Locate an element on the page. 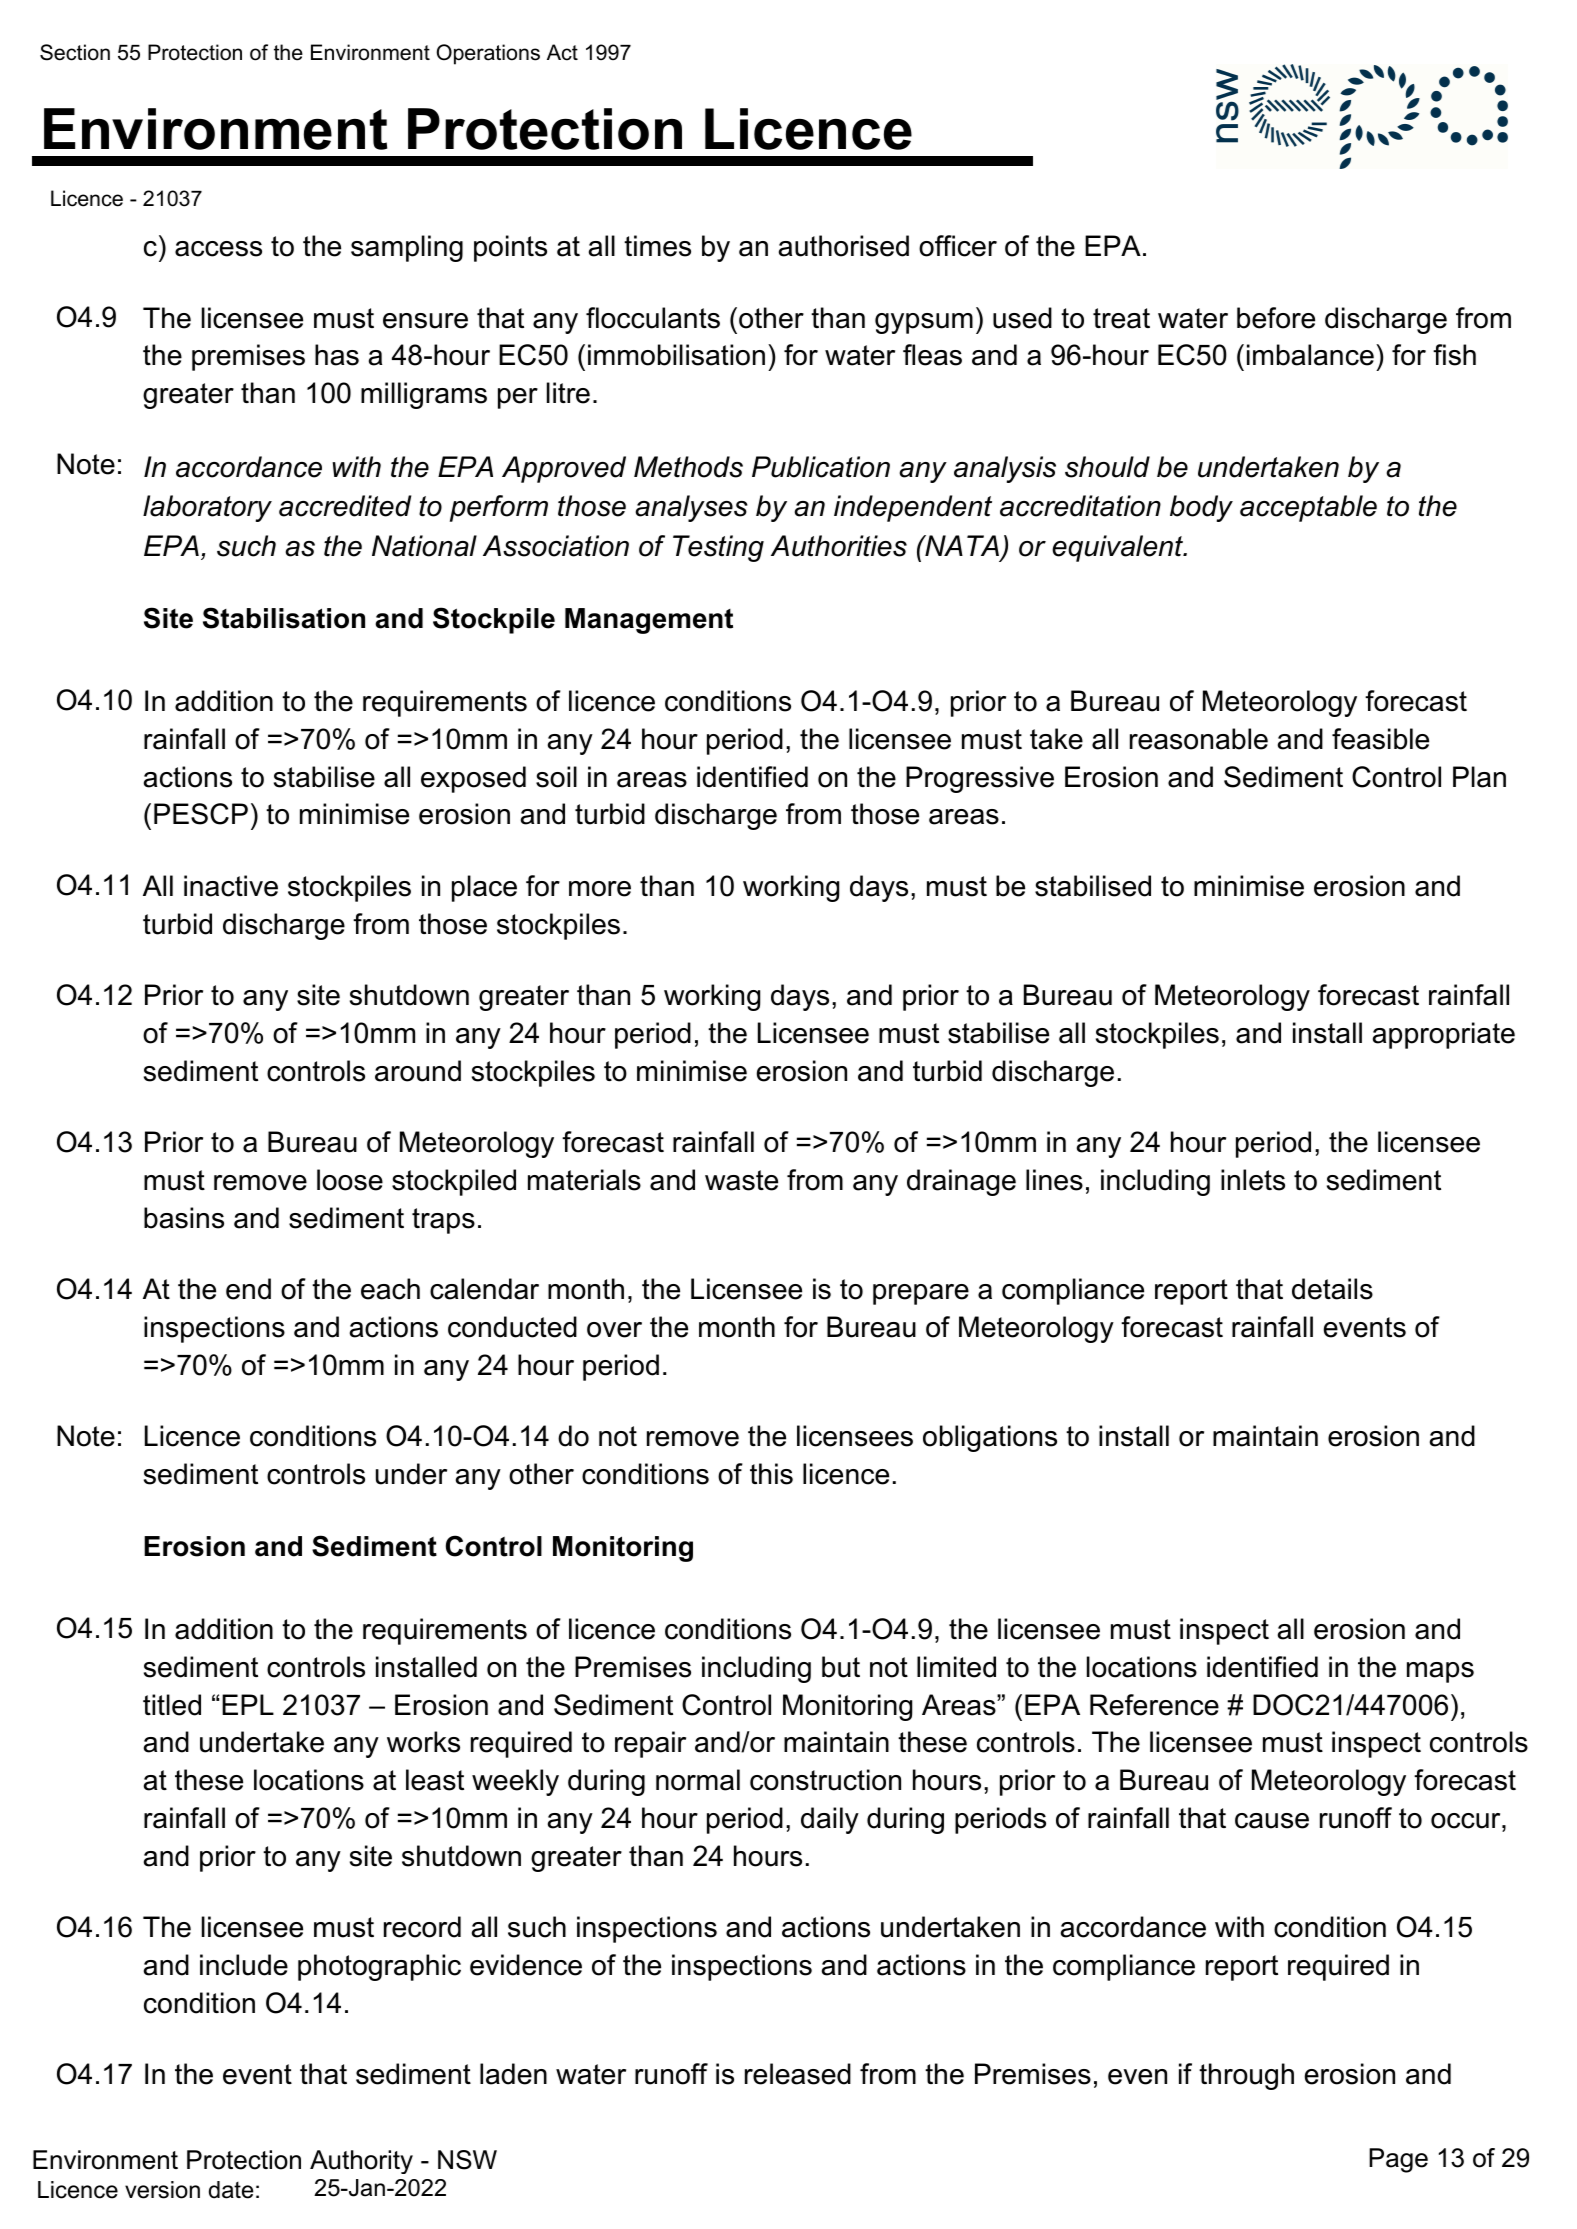 This image has width=1577, height=2229. through is located at coordinates (1246, 2076).
